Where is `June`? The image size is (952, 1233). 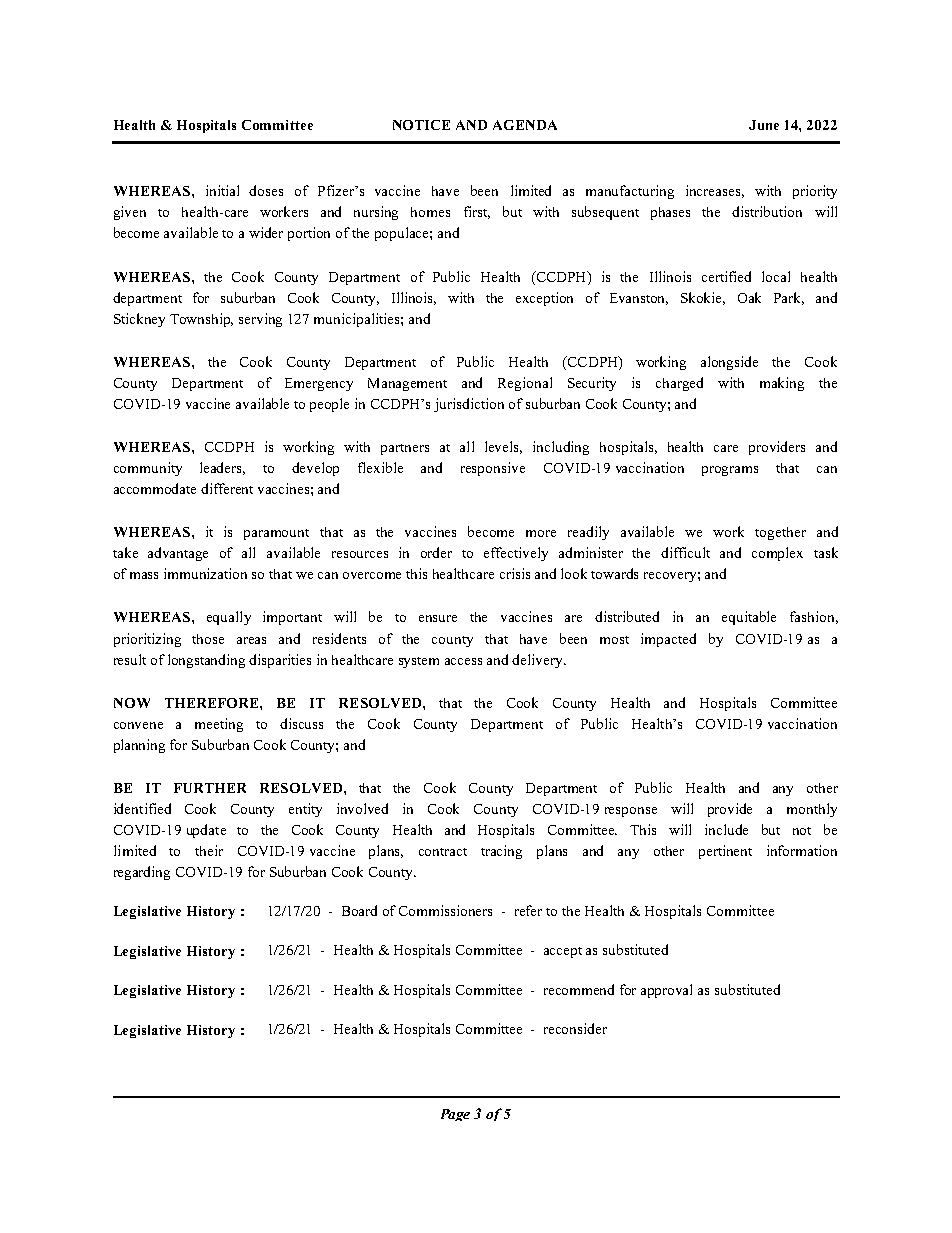 June is located at coordinates (764, 125).
